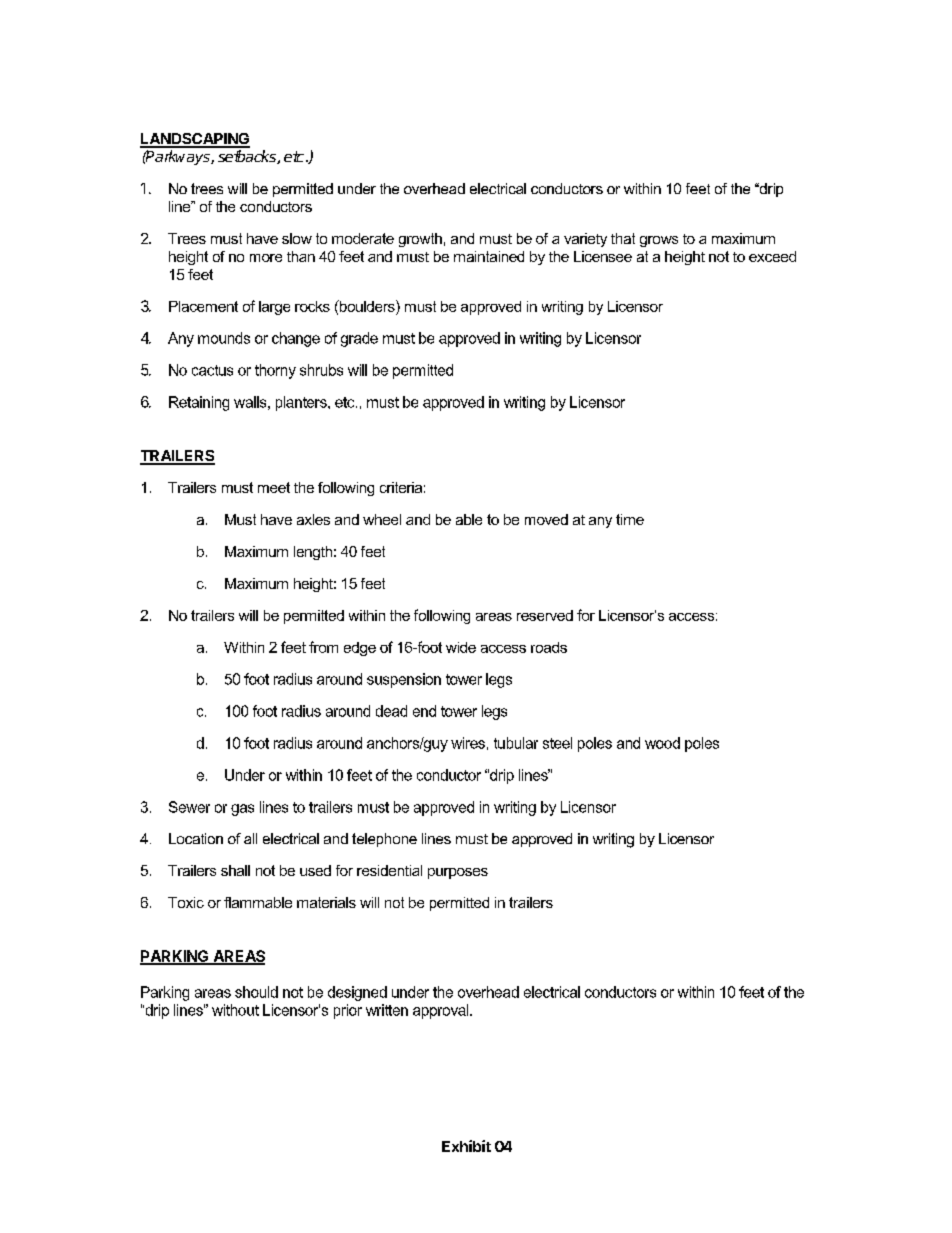  I want to click on LANDSCAPING, so click(195, 140).
